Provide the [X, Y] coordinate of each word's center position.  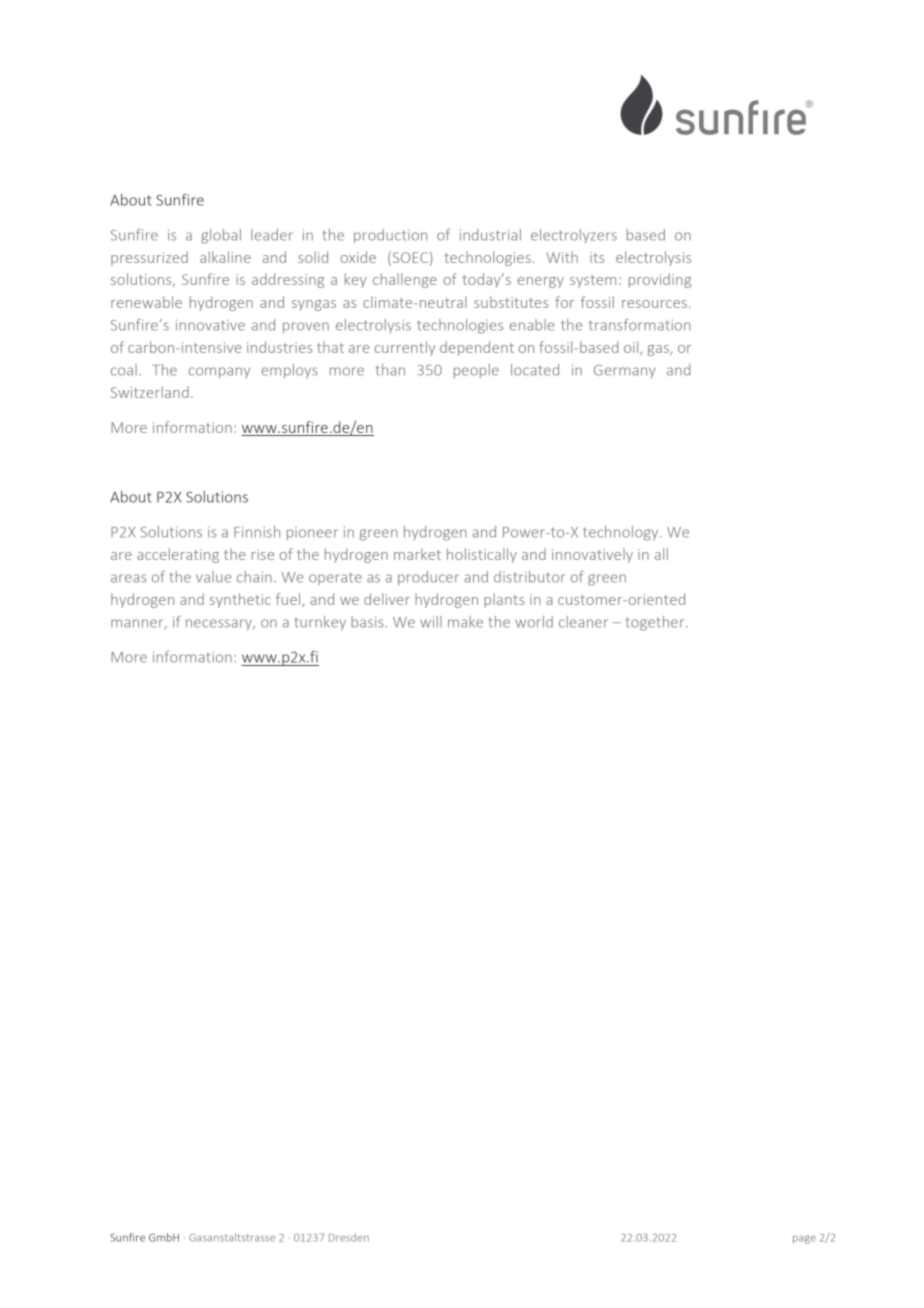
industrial [490, 235]
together [656, 623]
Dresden [349, 1237]
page [804, 1239]
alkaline [225, 257]
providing [660, 280]
